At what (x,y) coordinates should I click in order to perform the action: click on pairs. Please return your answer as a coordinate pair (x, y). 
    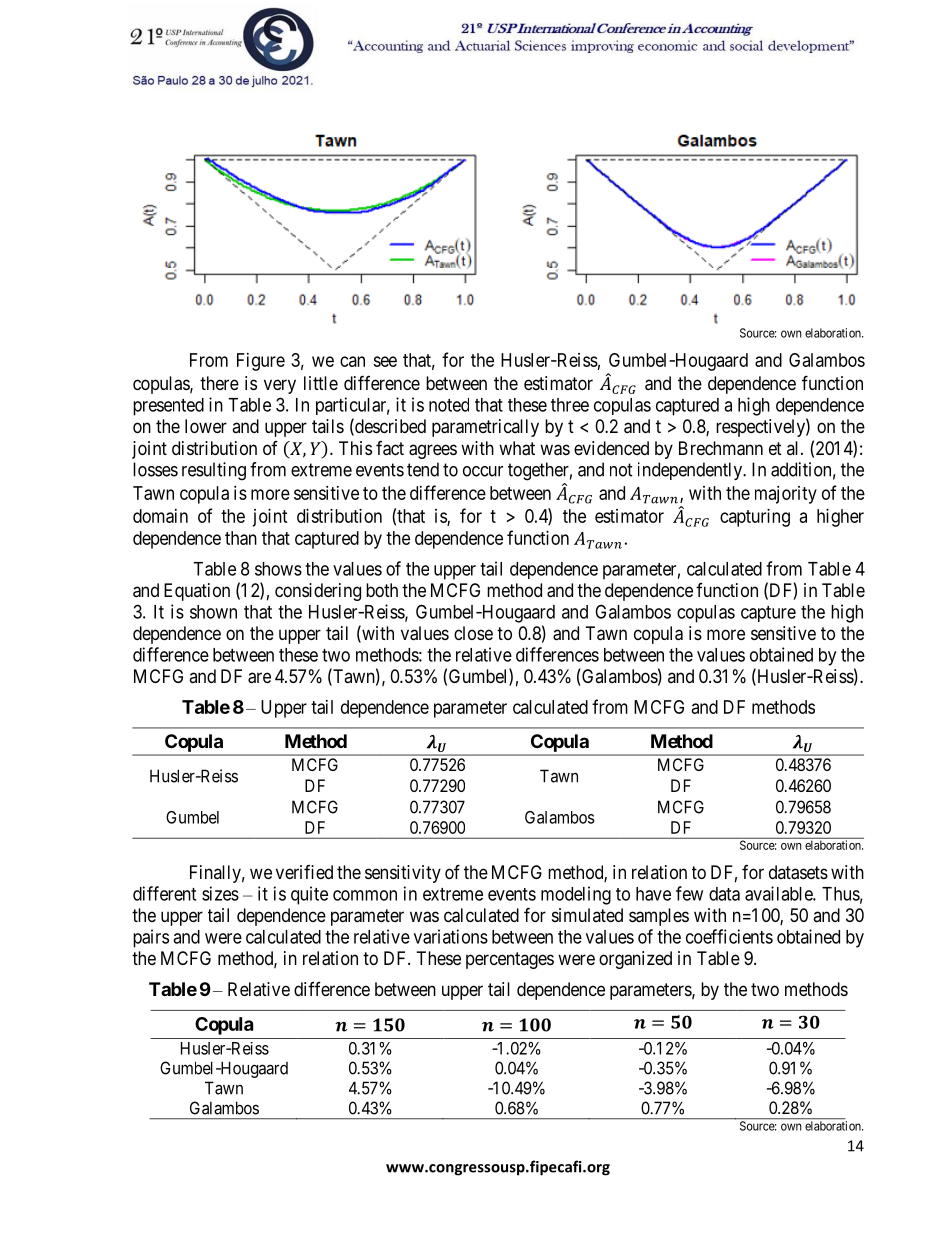
    Looking at the image, I should click on (151, 938).
